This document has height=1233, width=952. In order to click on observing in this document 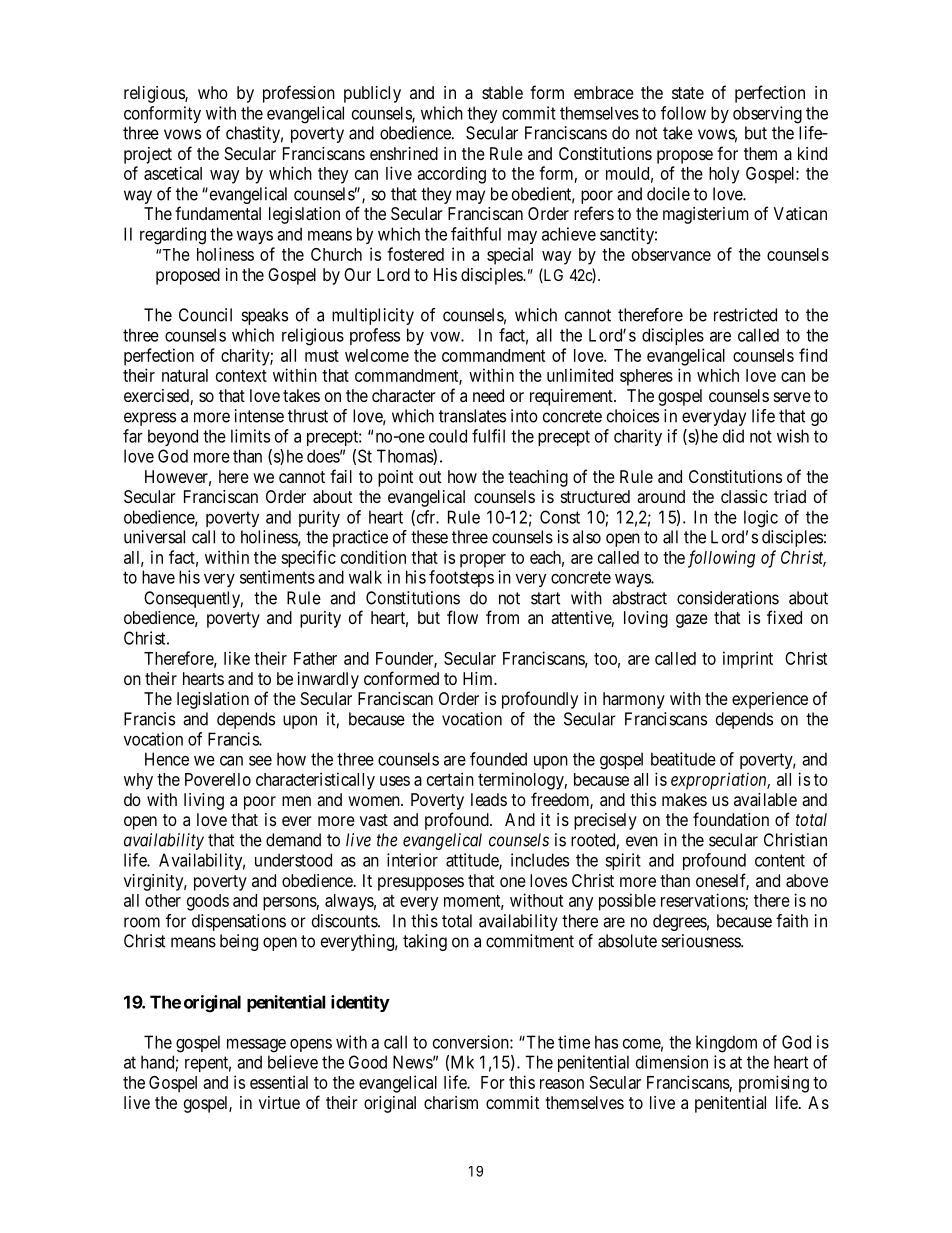, I will do `click(767, 115)`.
